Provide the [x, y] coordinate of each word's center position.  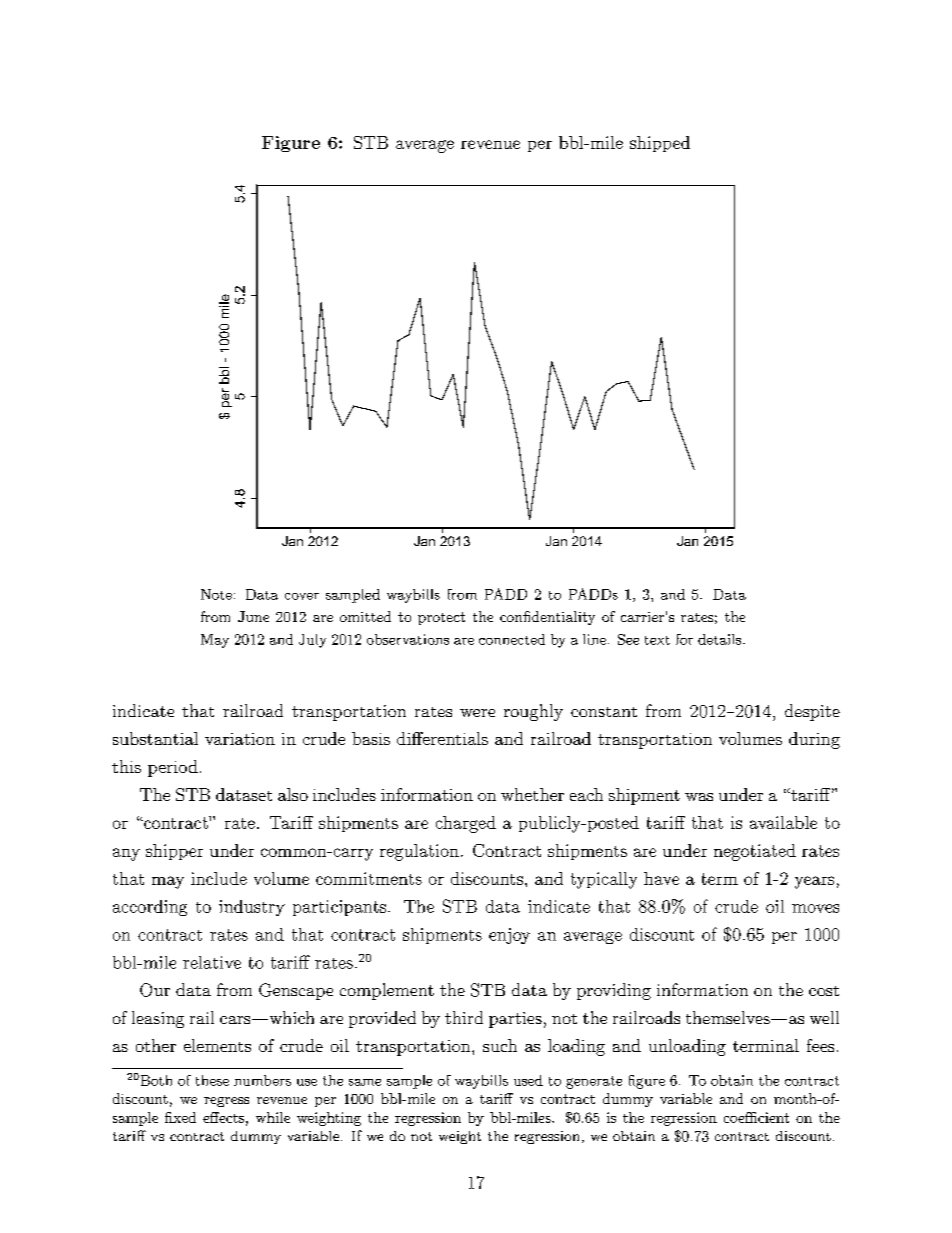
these [212, 1080]
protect [441, 618]
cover [302, 596]
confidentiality [547, 618]
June [253, 616]
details [719, 639]
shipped [660, 144]
